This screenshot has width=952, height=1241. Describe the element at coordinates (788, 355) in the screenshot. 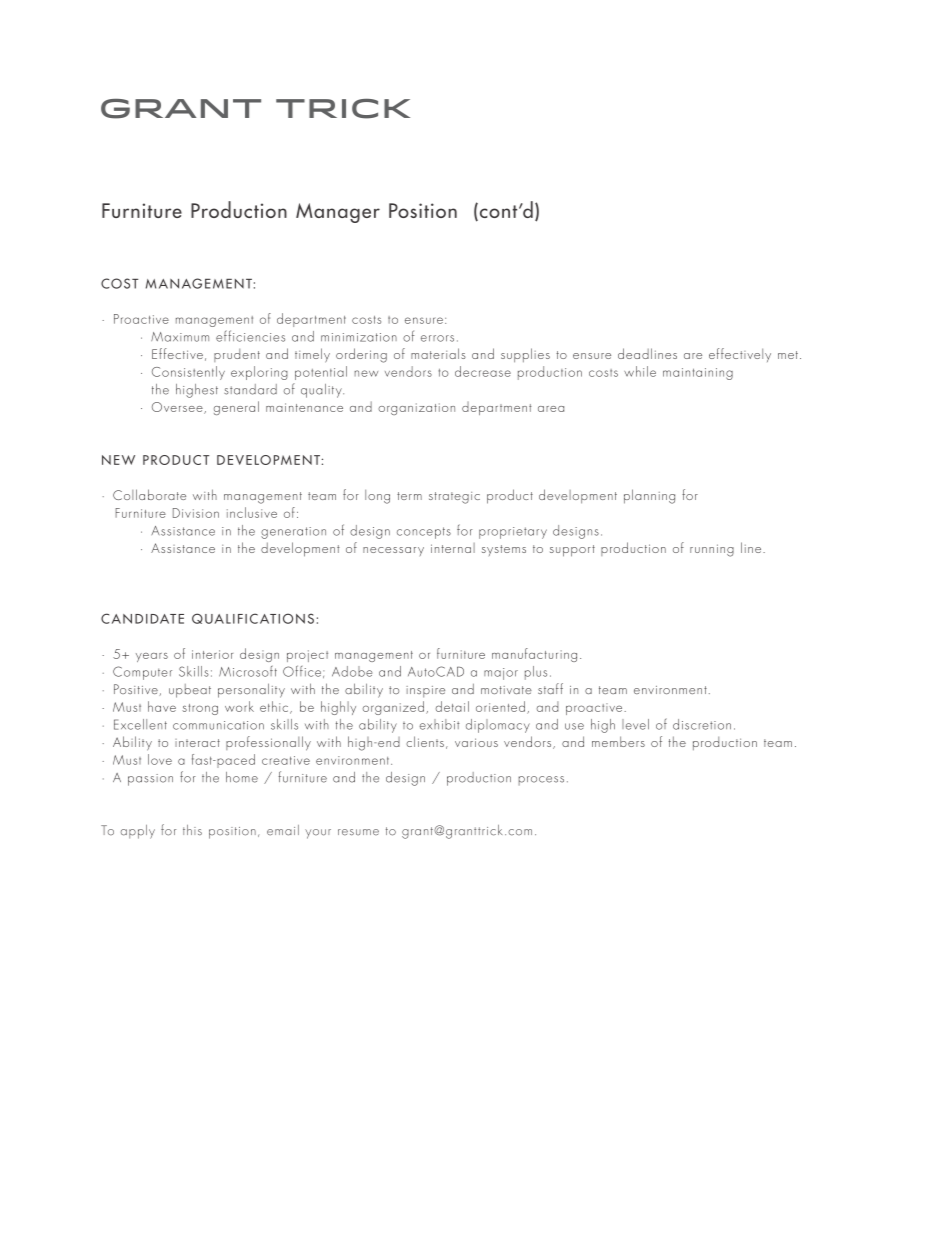

I see `met` at that location.
